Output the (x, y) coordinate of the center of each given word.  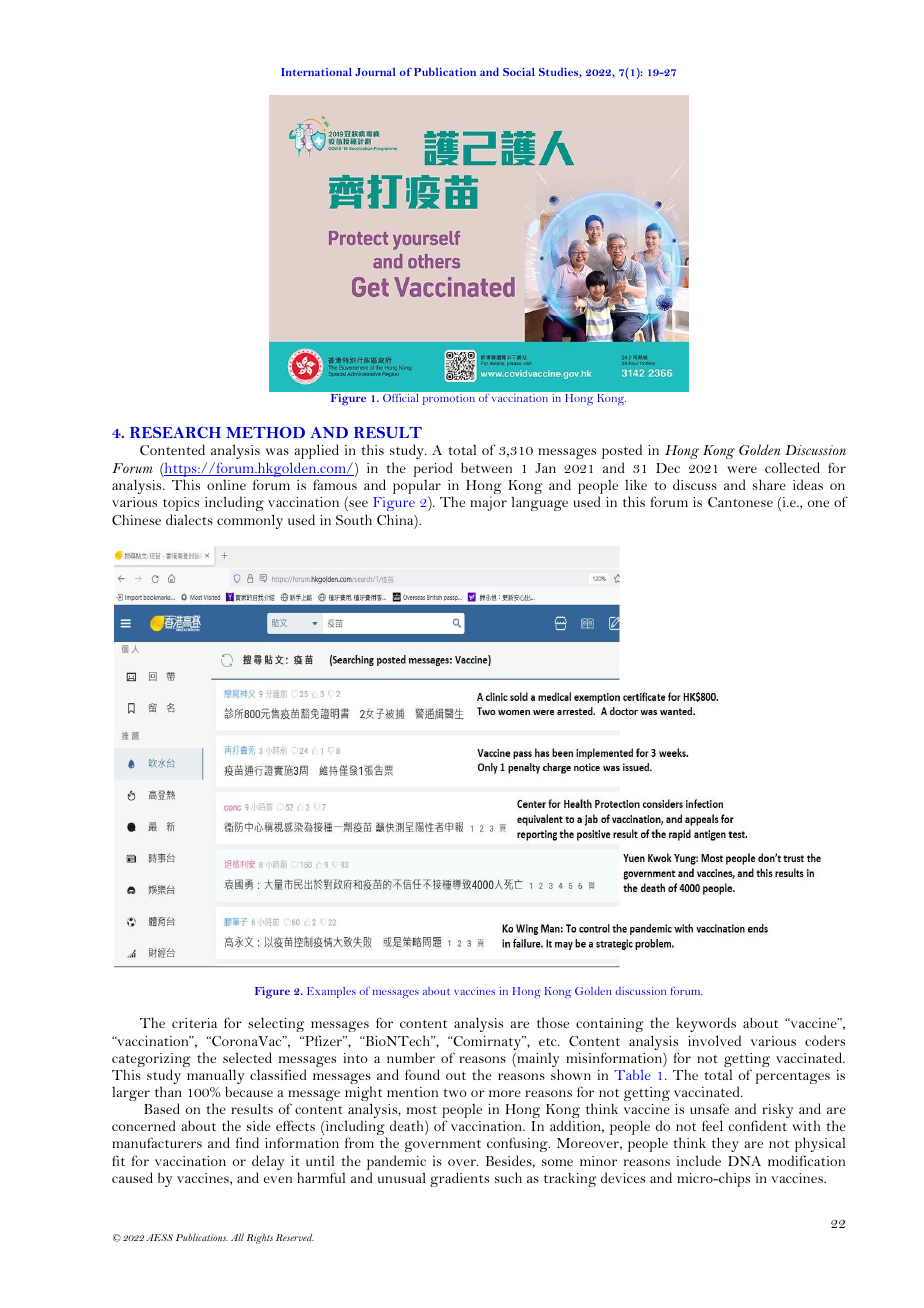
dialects (189, 519)
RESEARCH (175, 432)
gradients (459, 1179)
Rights (260, 1239)
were (742, 469)
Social (519, 72)
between (486, 468)
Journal (375, 72)
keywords (706, 1024)
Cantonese (740, 502)
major (488, 503)
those (553, 1022)
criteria (194, 1023)
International (316, 72)
